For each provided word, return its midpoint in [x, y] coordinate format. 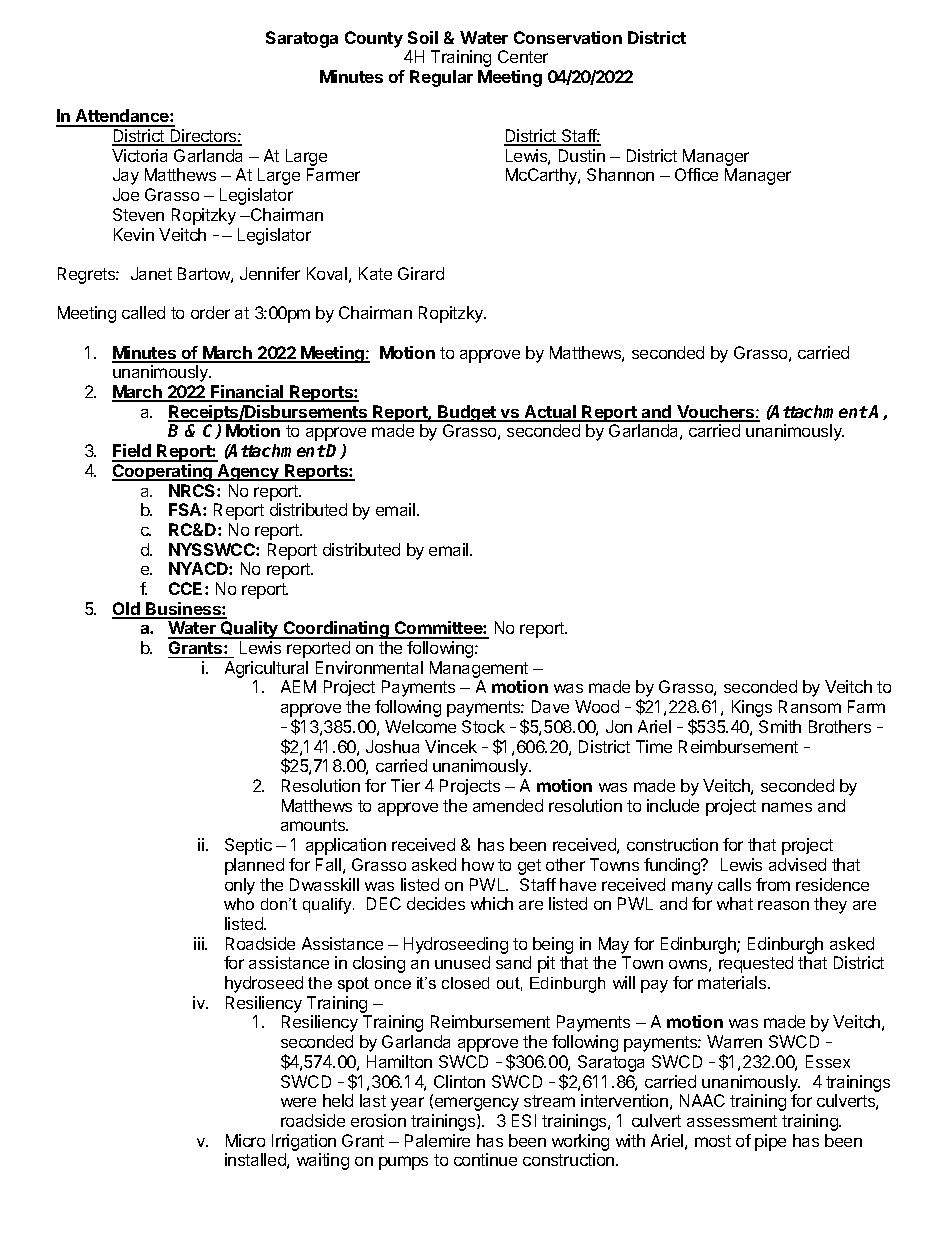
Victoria [139, 155]
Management [479, 671]
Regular [441, 78]
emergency [475, 1104]
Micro [245, 1140]
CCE [187, 588]
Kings [752, 708]
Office [696, 174]
